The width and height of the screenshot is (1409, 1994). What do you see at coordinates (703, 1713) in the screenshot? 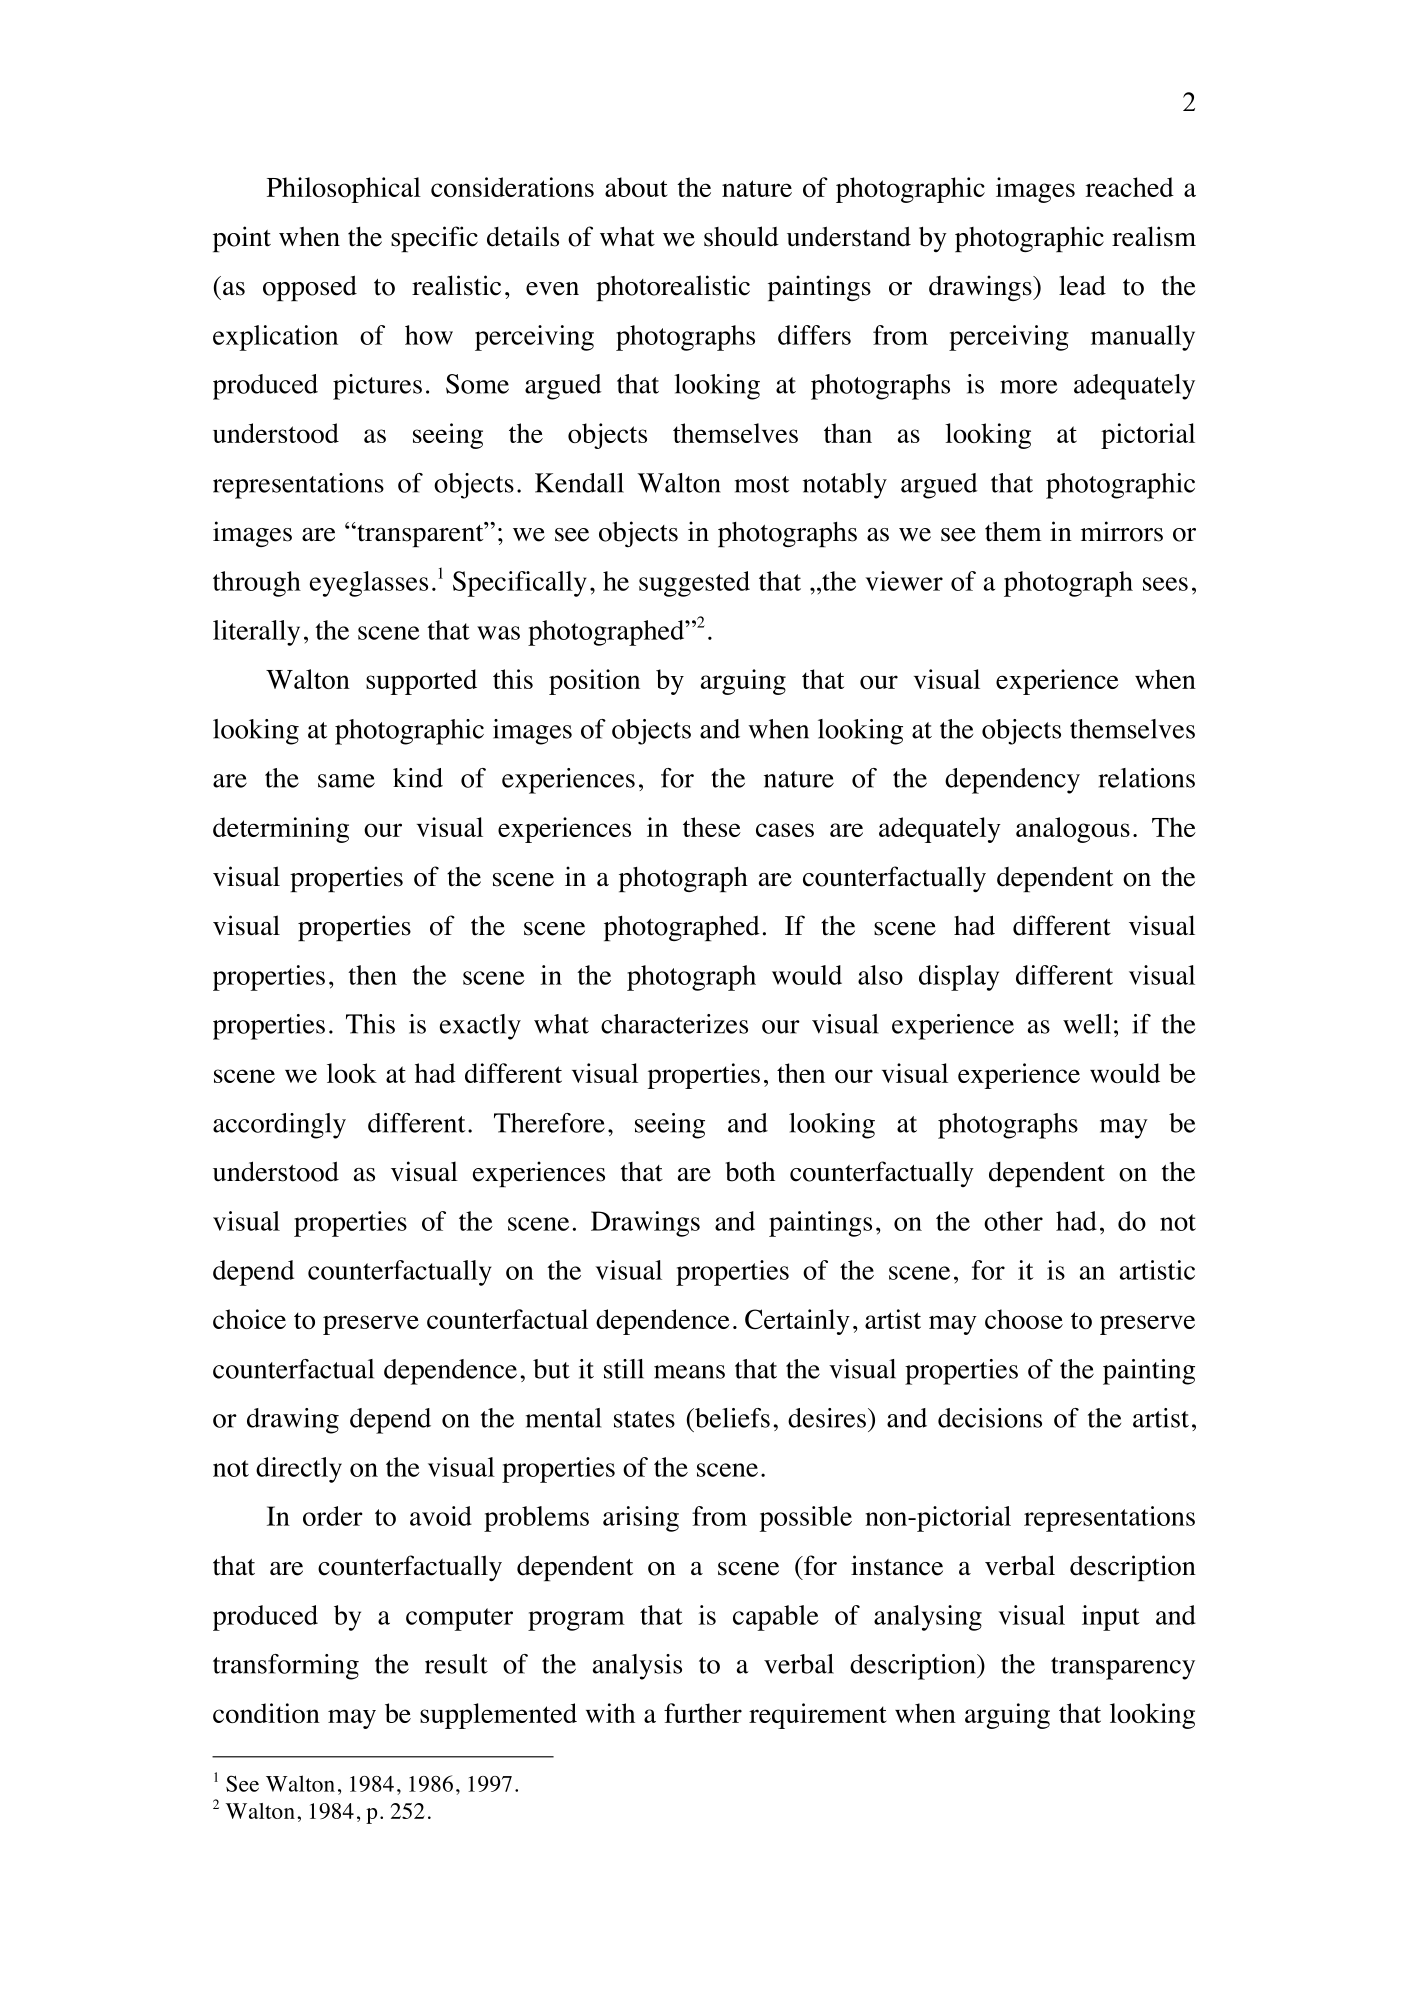
I see `further` at bounding box center [703, 1713].
